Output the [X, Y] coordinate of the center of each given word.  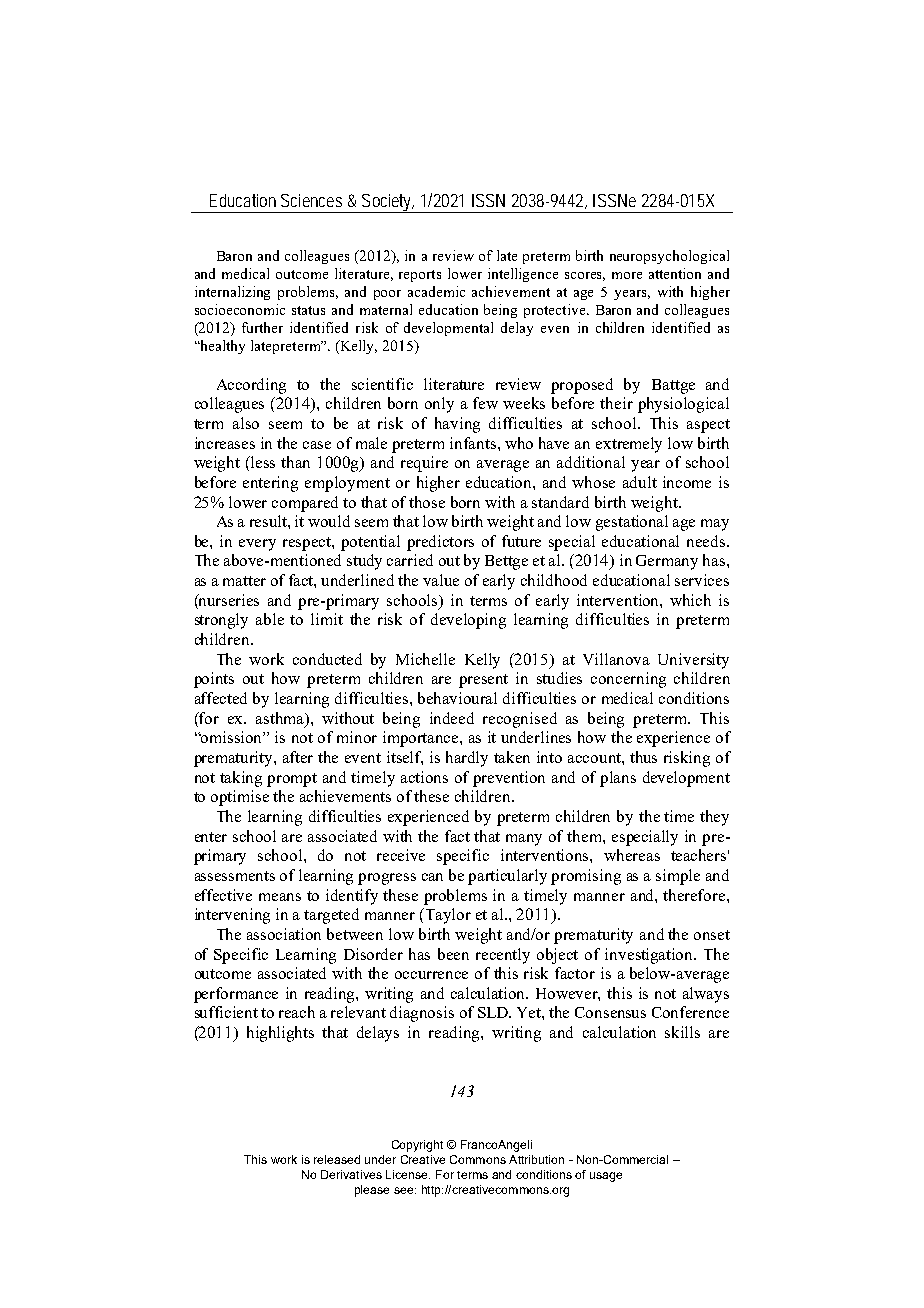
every [257, 545]
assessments [235, 876]
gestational [632, 523]
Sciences [311, 200]
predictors [440, 543]
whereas [632, 855]
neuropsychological [669, 257]
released [337, 1159]
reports [420, 276]
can [432, 877]
